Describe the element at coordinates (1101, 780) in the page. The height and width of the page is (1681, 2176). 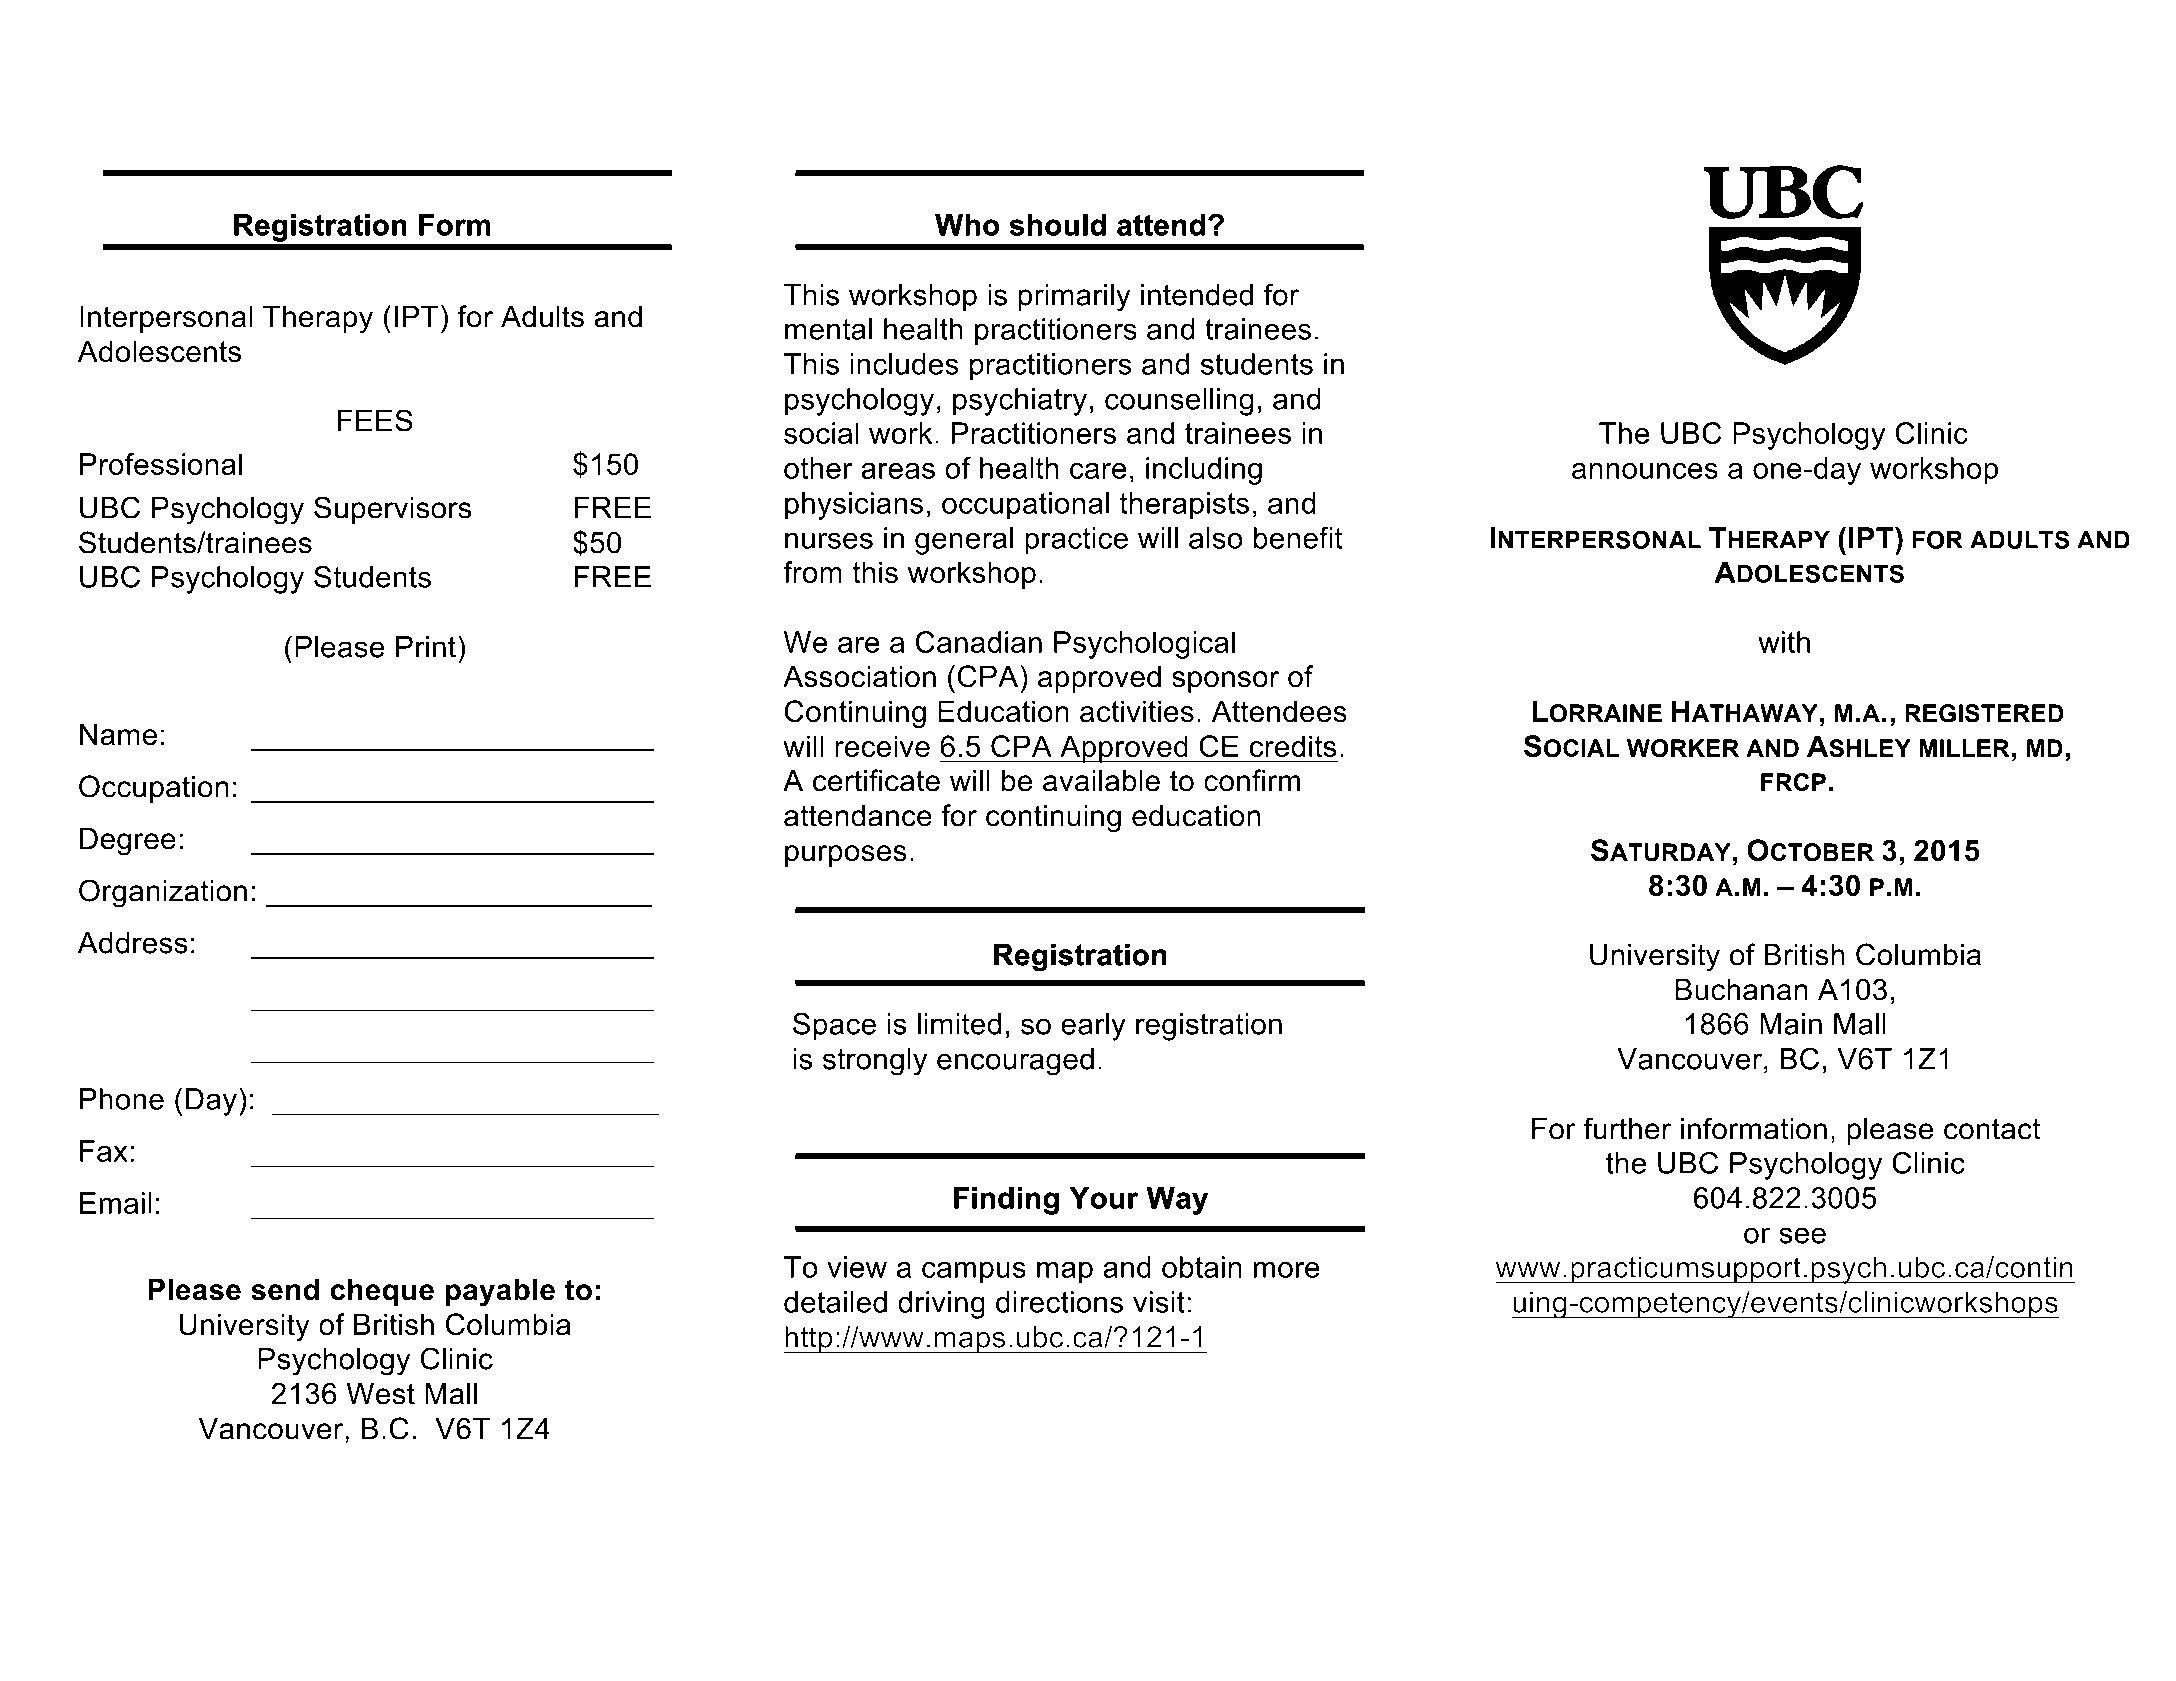
I see `available` at that location.
